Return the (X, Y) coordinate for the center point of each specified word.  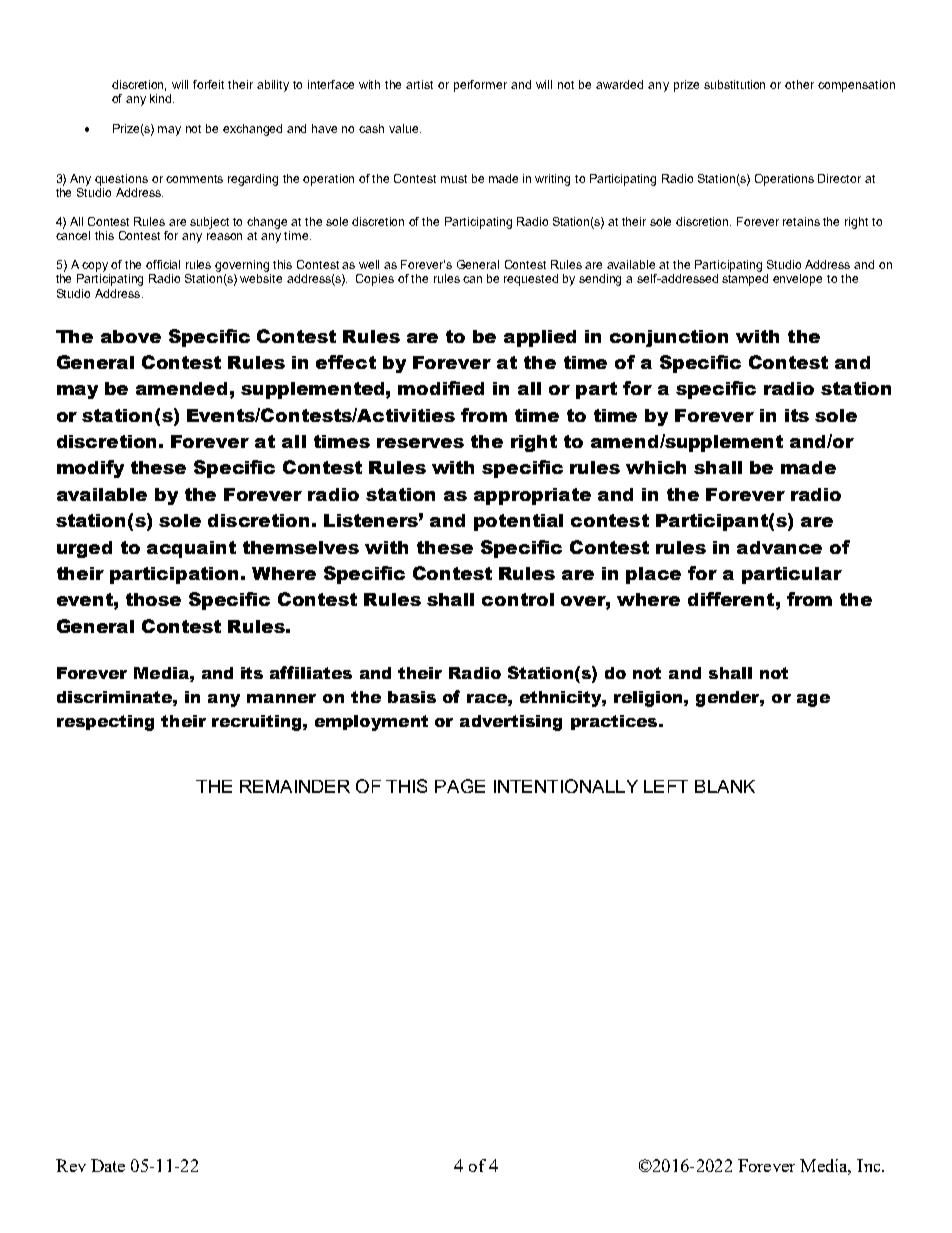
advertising (511, 723)
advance (779, 547)
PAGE (460, 786)
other (799, 84)
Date (108, 1165)
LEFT (666, 786)
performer (480, 86)
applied (540, 338)
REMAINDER (295, 786)
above (131, 336)
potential (518, 522)
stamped (745, 280)
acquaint (191, 549)
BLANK (725, 786)
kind (162, 98)
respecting (105, 723)
